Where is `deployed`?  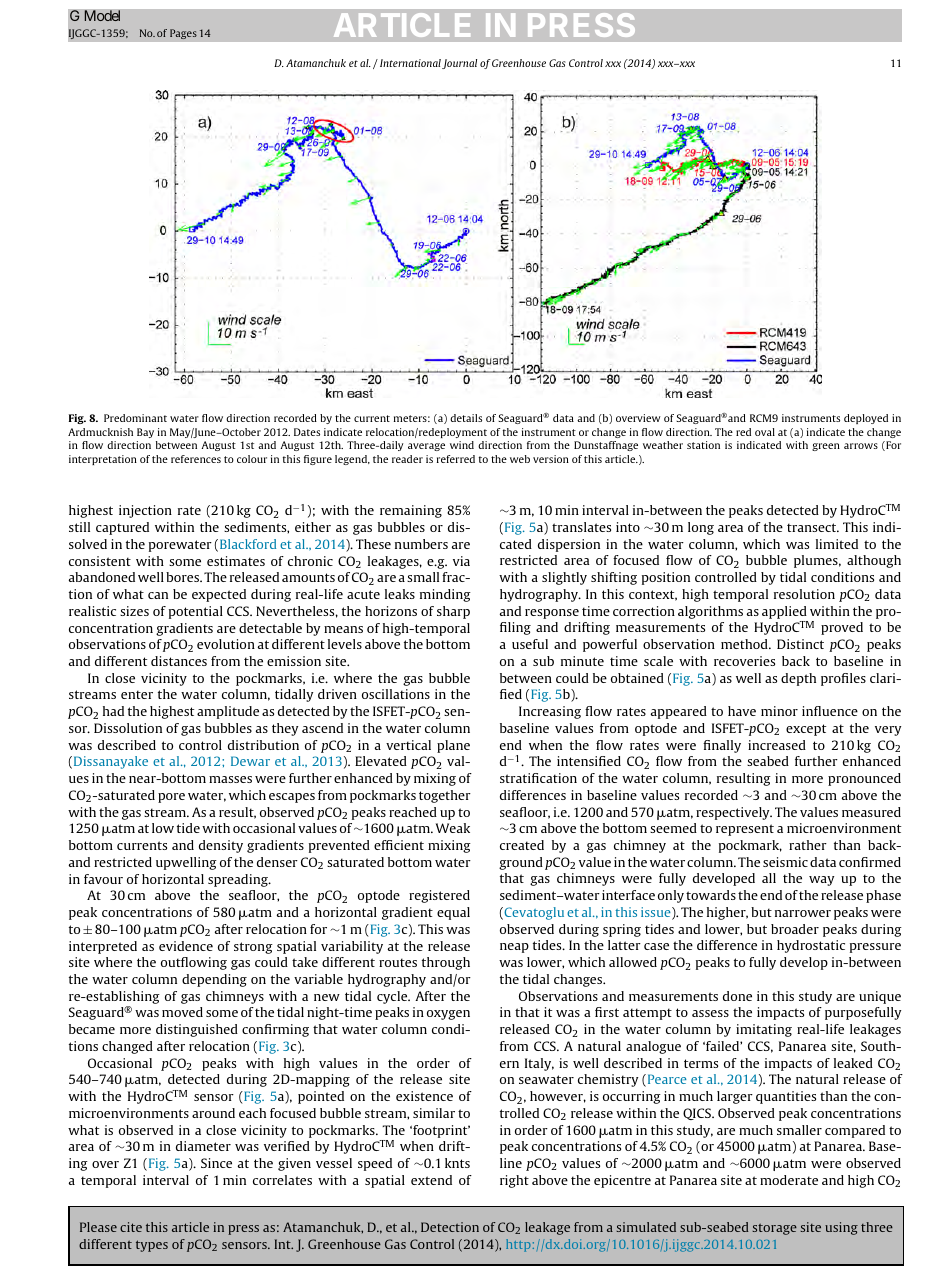 deployed is located at coordinates (866, 419).
